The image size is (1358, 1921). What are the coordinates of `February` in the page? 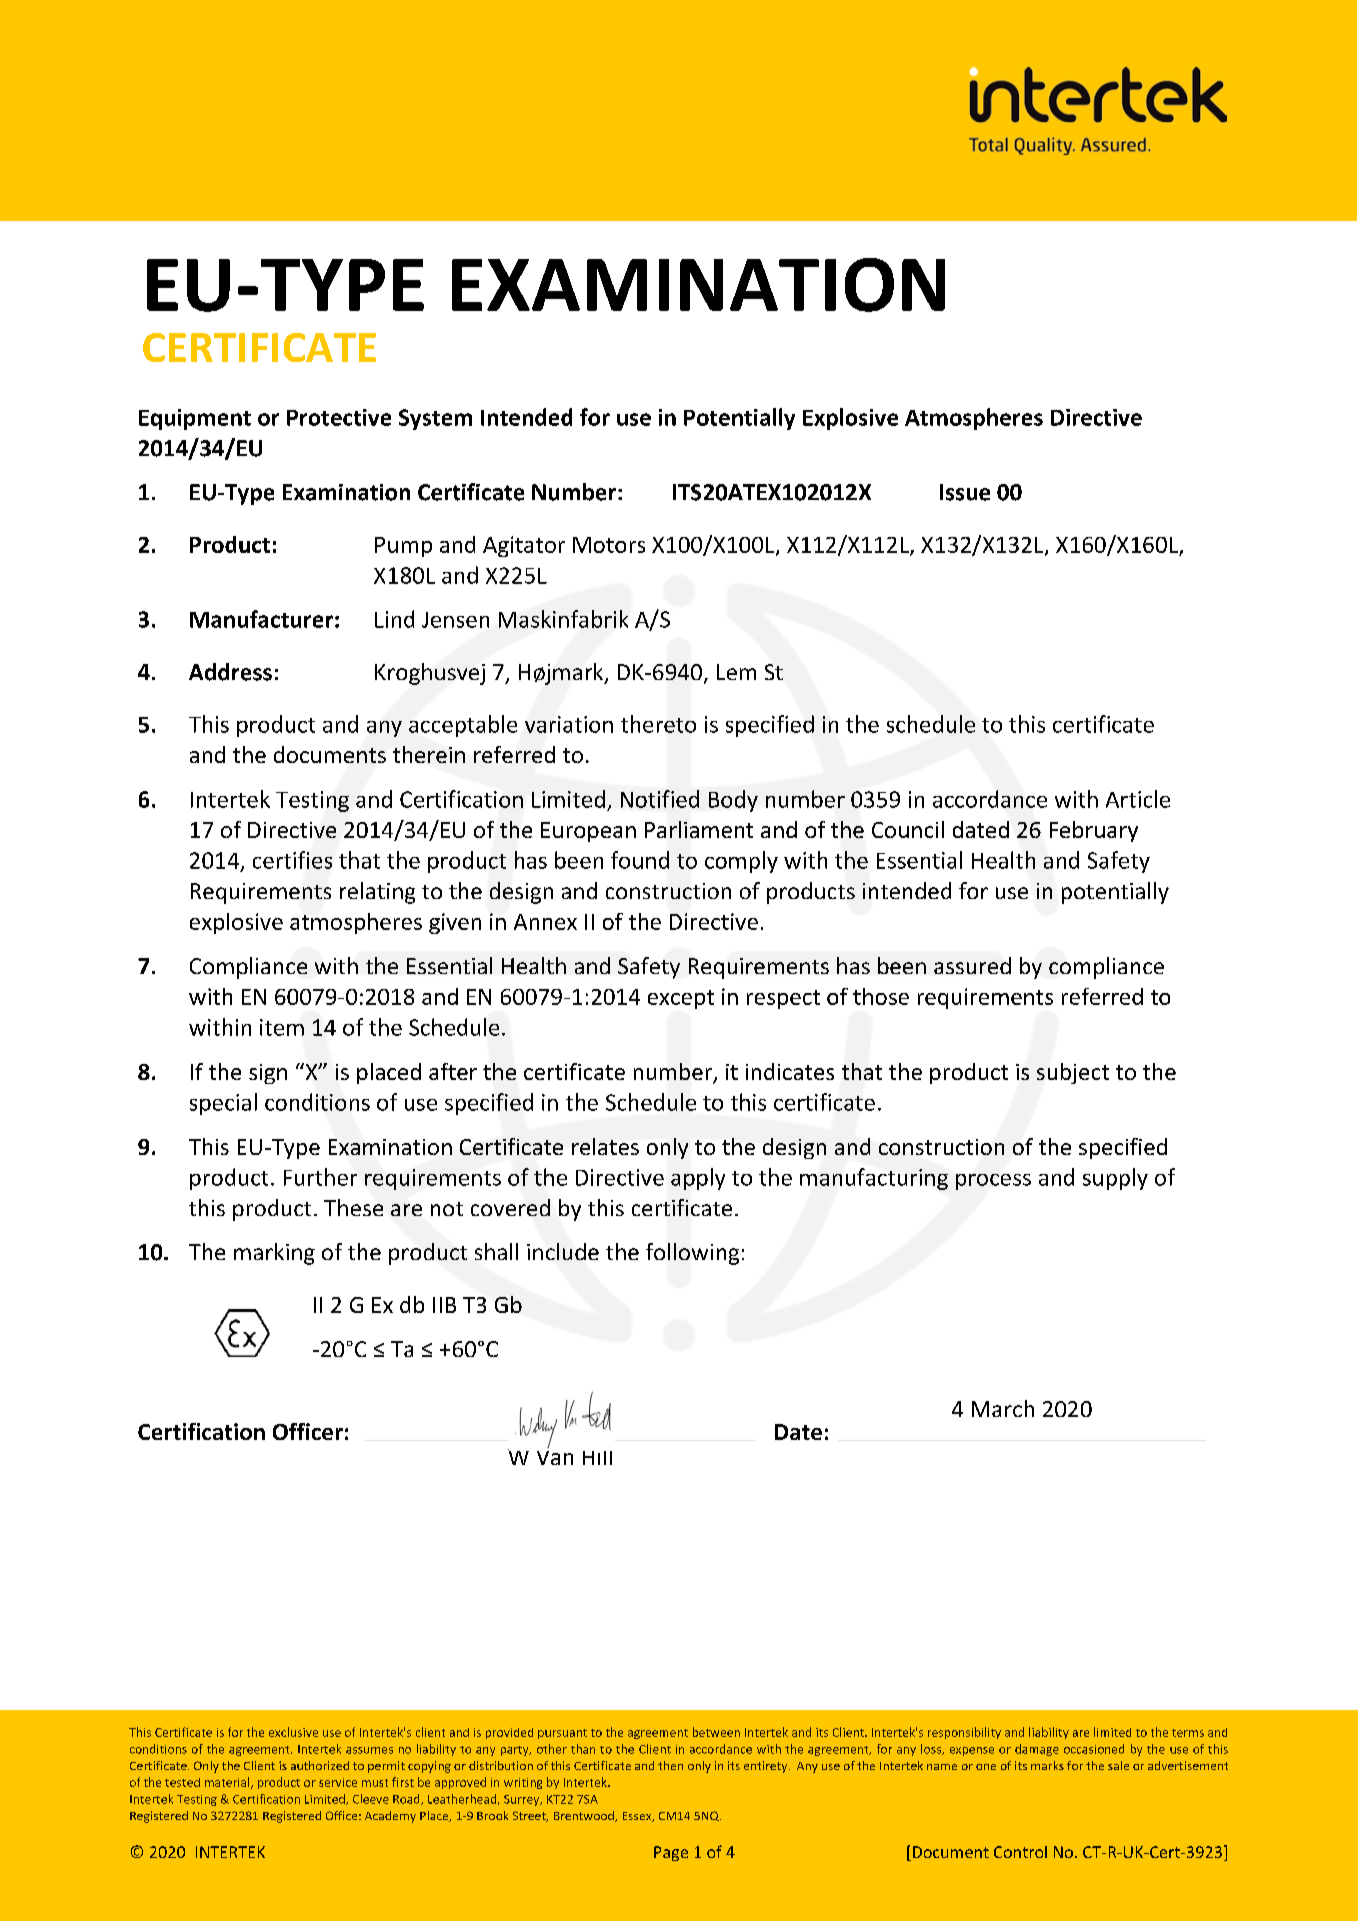 It's located at (1094, 831).
